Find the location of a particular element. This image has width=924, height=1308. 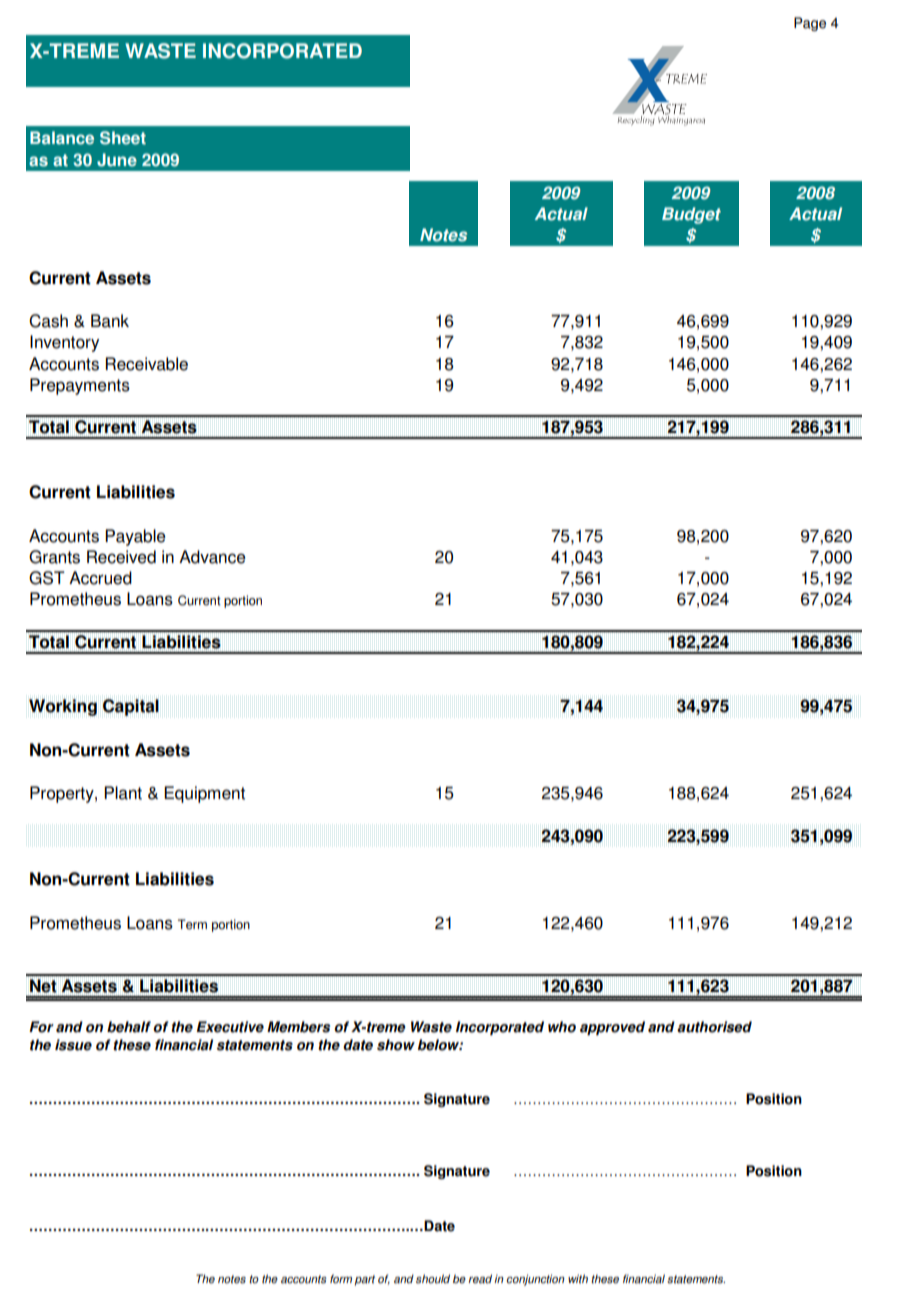

Page is located at coordinates (810, 24).
